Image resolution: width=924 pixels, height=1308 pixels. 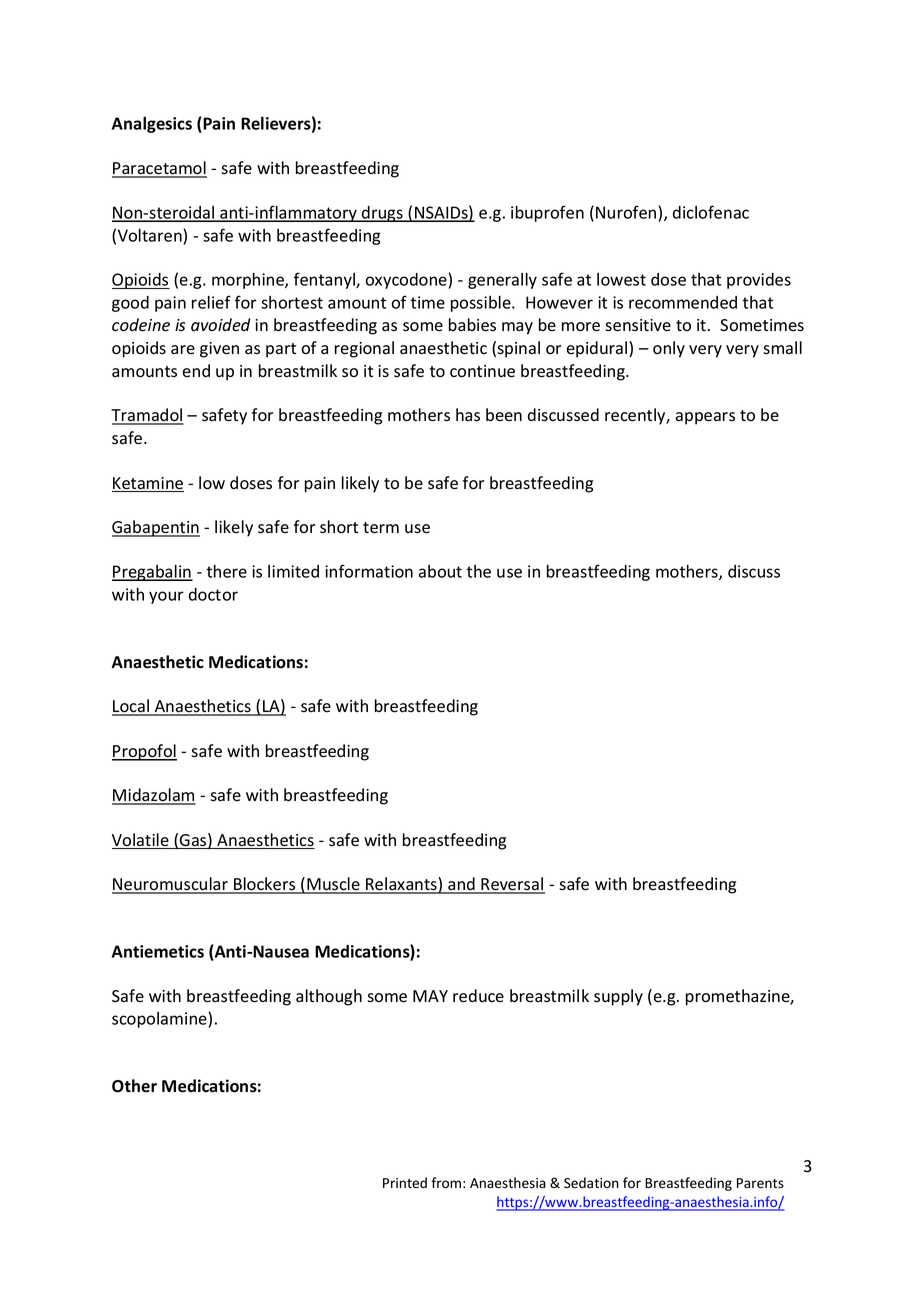 What do you see at coordinates (160, 1020) in the document?
I see `scopolamine` at bounding box center [160, 1020].
